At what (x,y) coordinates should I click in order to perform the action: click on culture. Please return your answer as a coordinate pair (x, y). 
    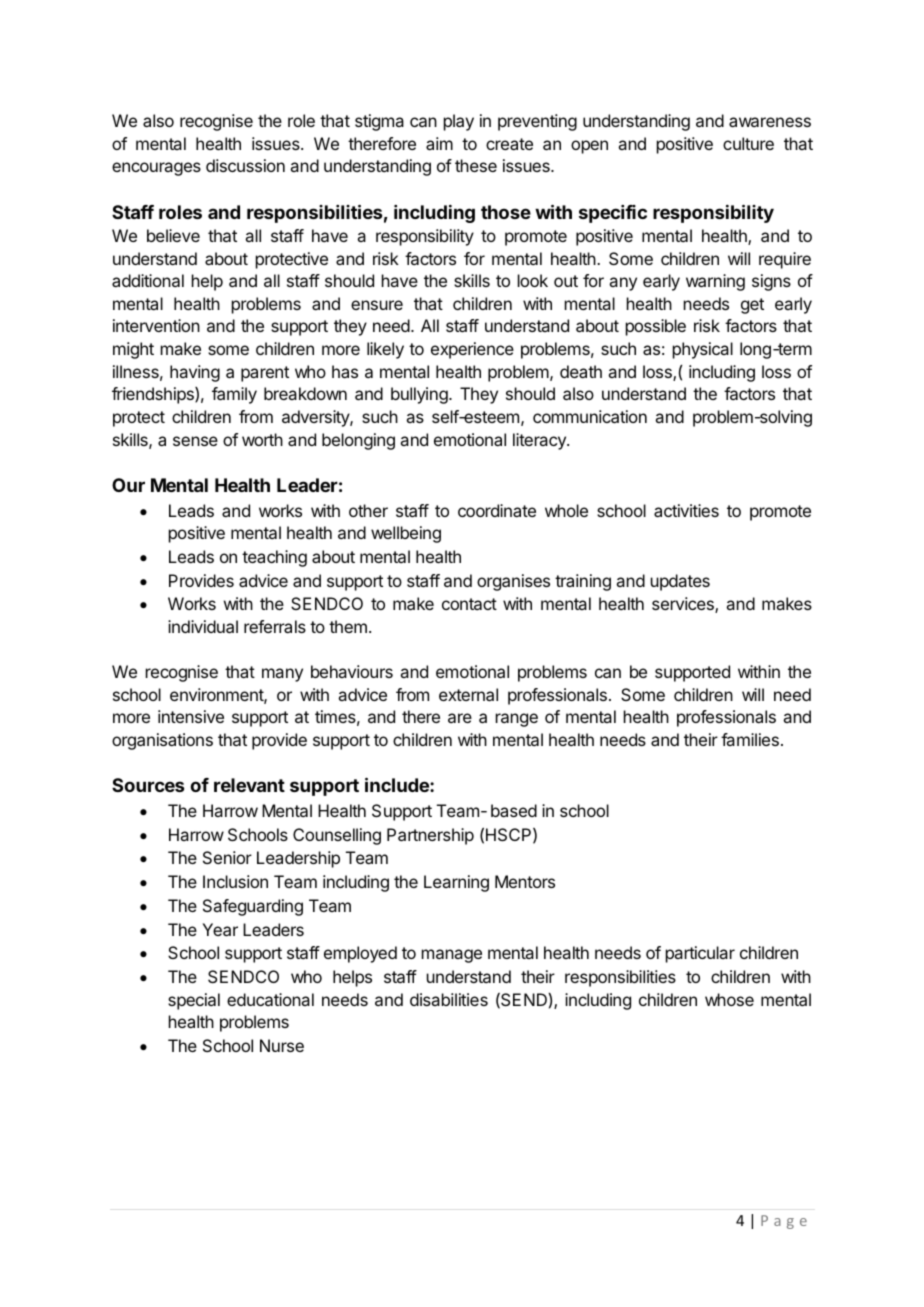
    Looking at the image, I should click on (748, 143).
